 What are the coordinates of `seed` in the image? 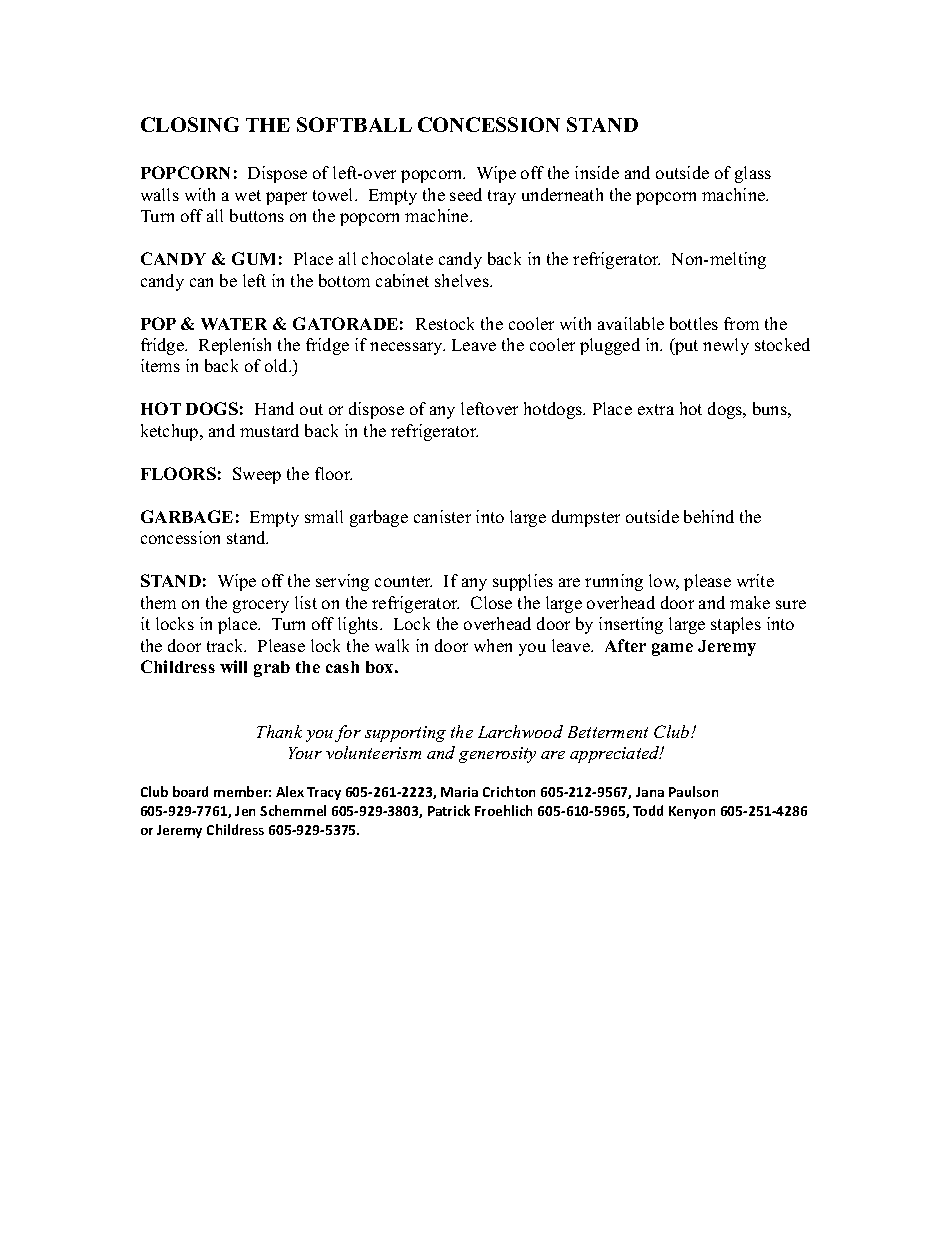 It's located at (466, 194).
